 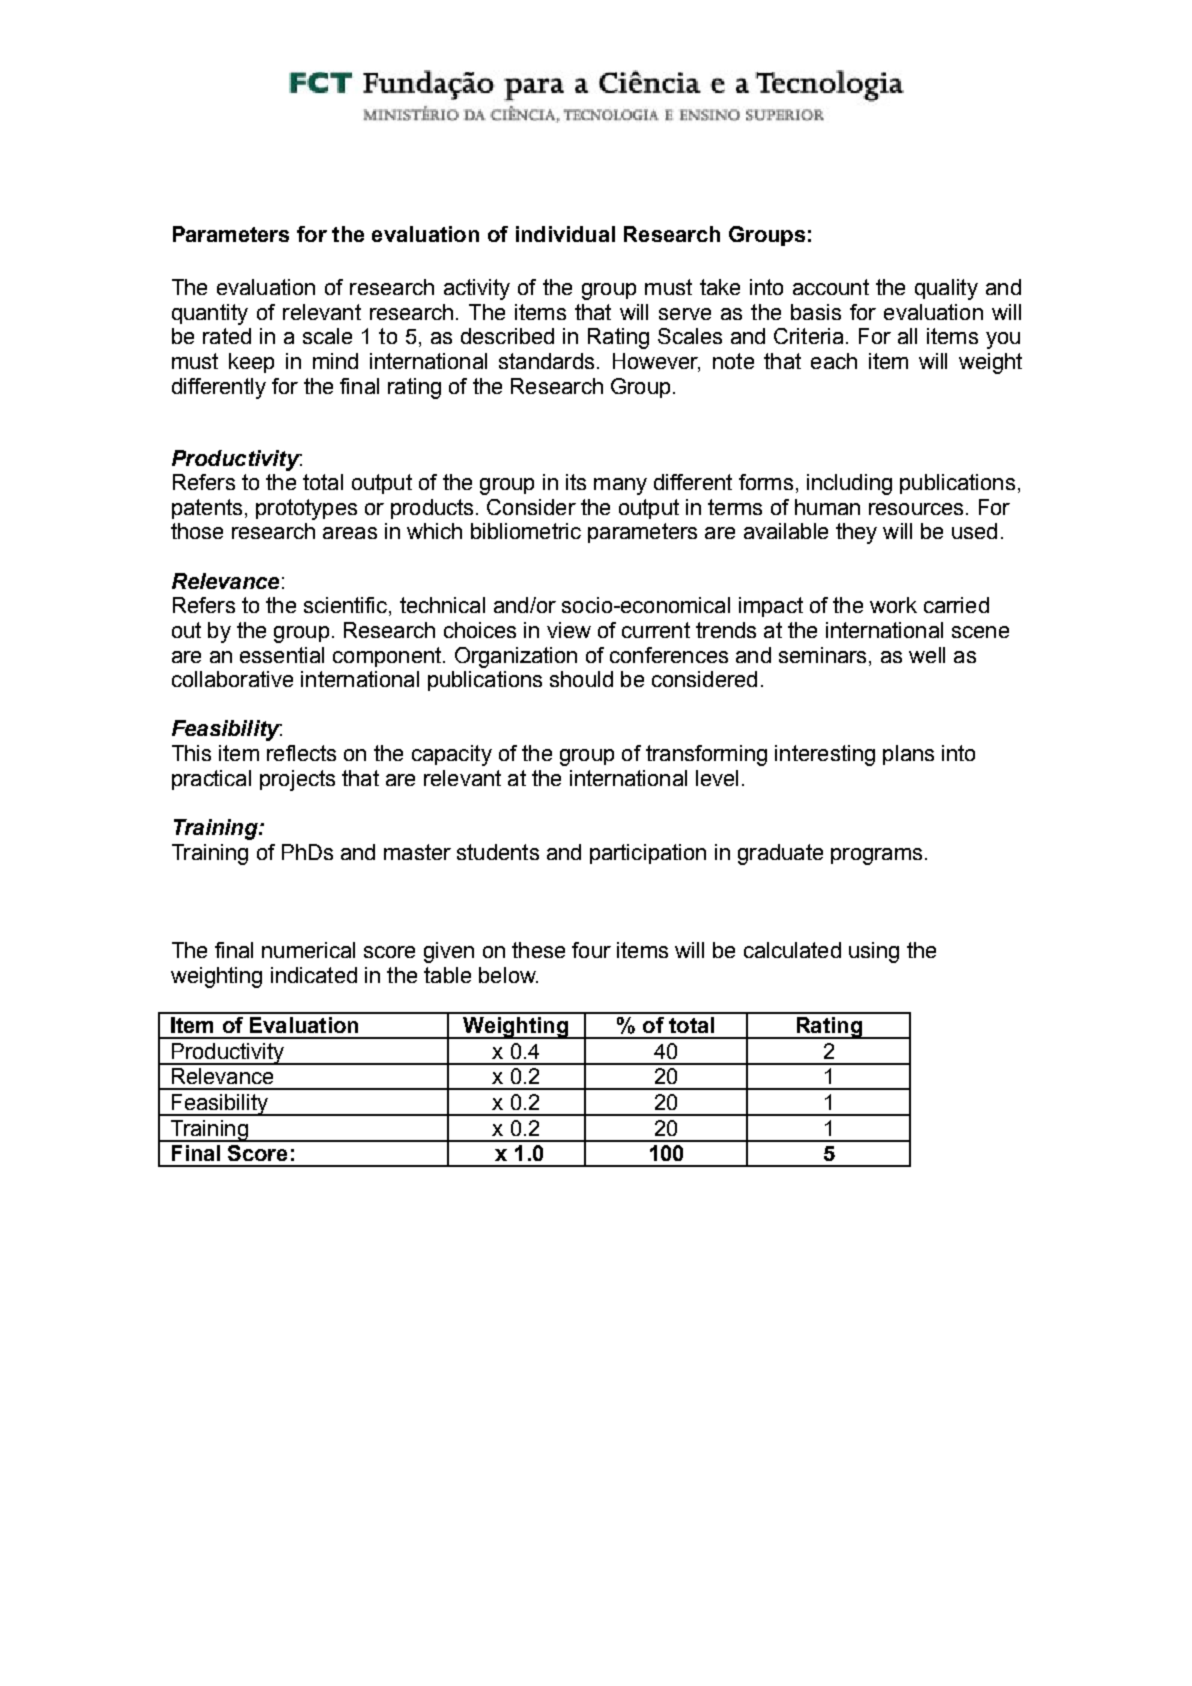 What do you see at coordinates (581, 679) in the image?
I see `should` at bounding box center [581, 679].
